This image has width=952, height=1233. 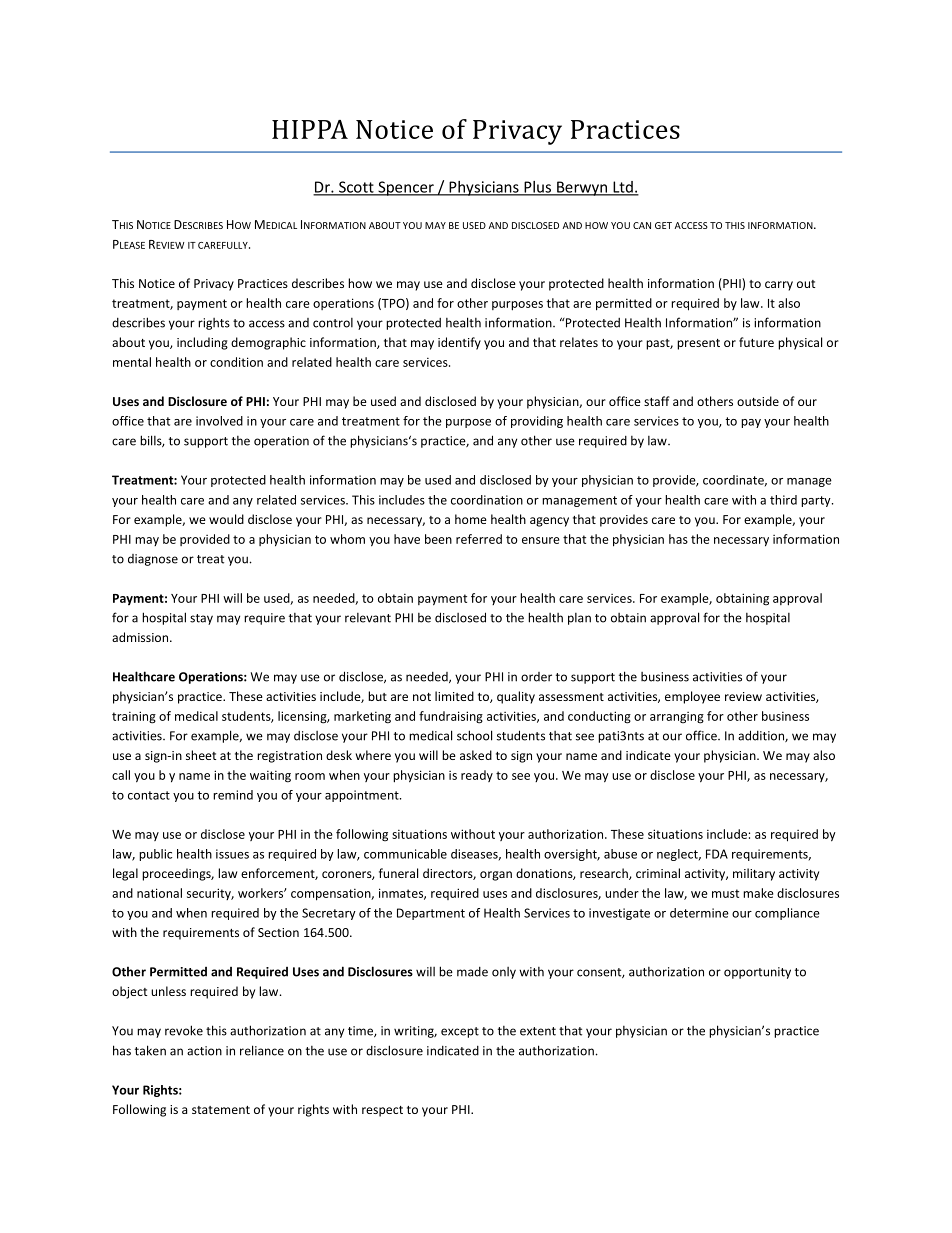 I want to click on relevant, so click(x=368, y=618).
